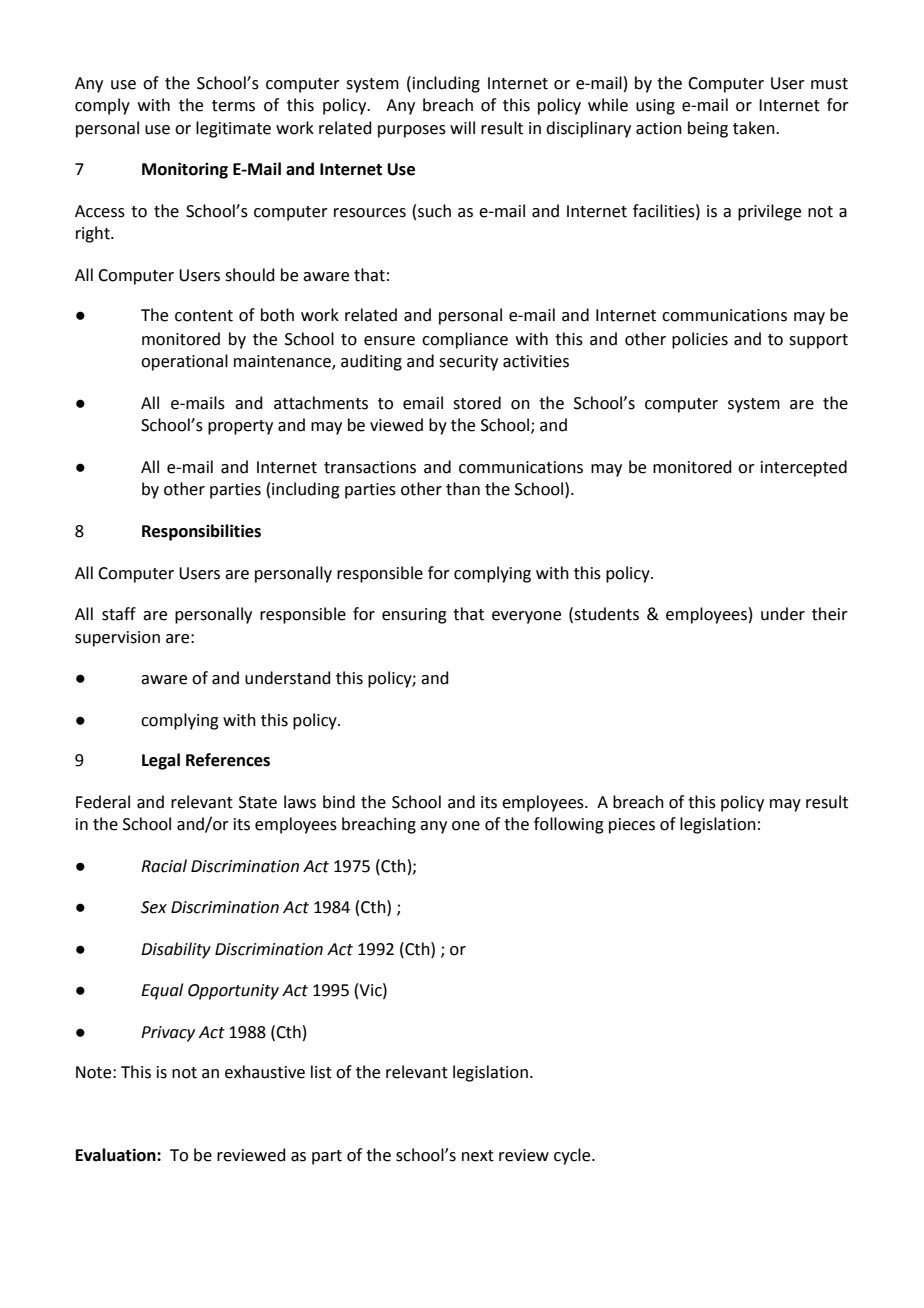 The image size is (924, 1308). What do you see at coordinates (204, 316) in the screenshot?
I see `content` at bounding box center [204, 316].
